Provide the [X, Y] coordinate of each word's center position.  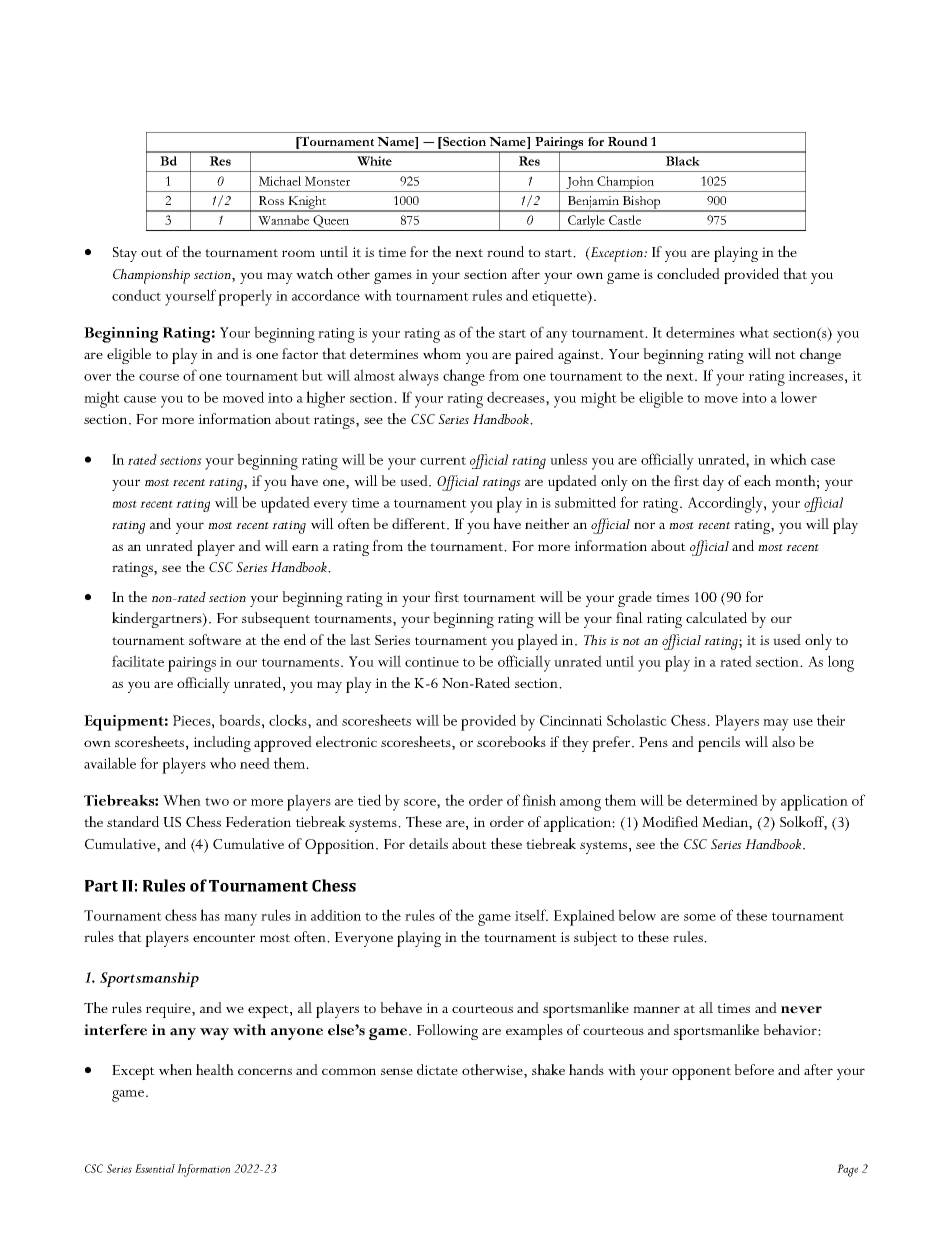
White [374, 161]
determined [722, 800]
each [757, 480]
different [420, 524]
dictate [437, 1069]
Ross [271, 200]
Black [683, 161]
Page [847, 1170]
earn [305, 547]
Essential [155, 1168]
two [217, 801]
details [428, 843]
